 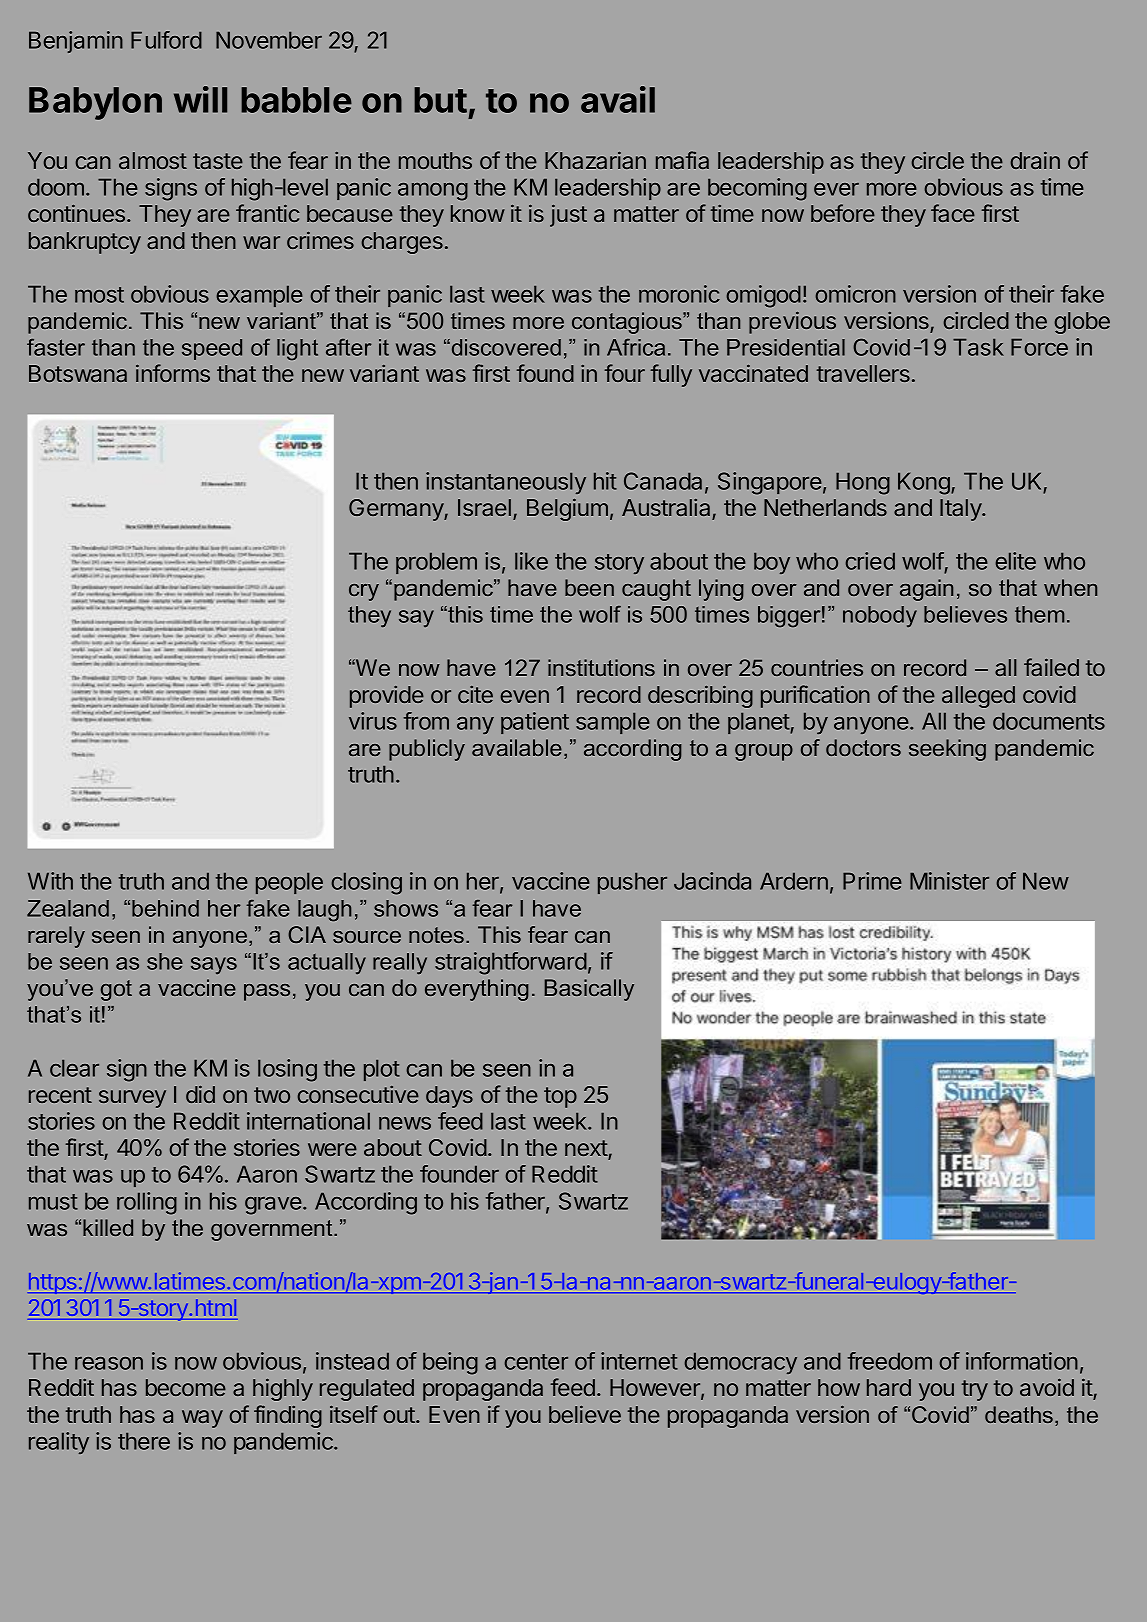 I want to click on Italy, so click(x=961, y=510).
